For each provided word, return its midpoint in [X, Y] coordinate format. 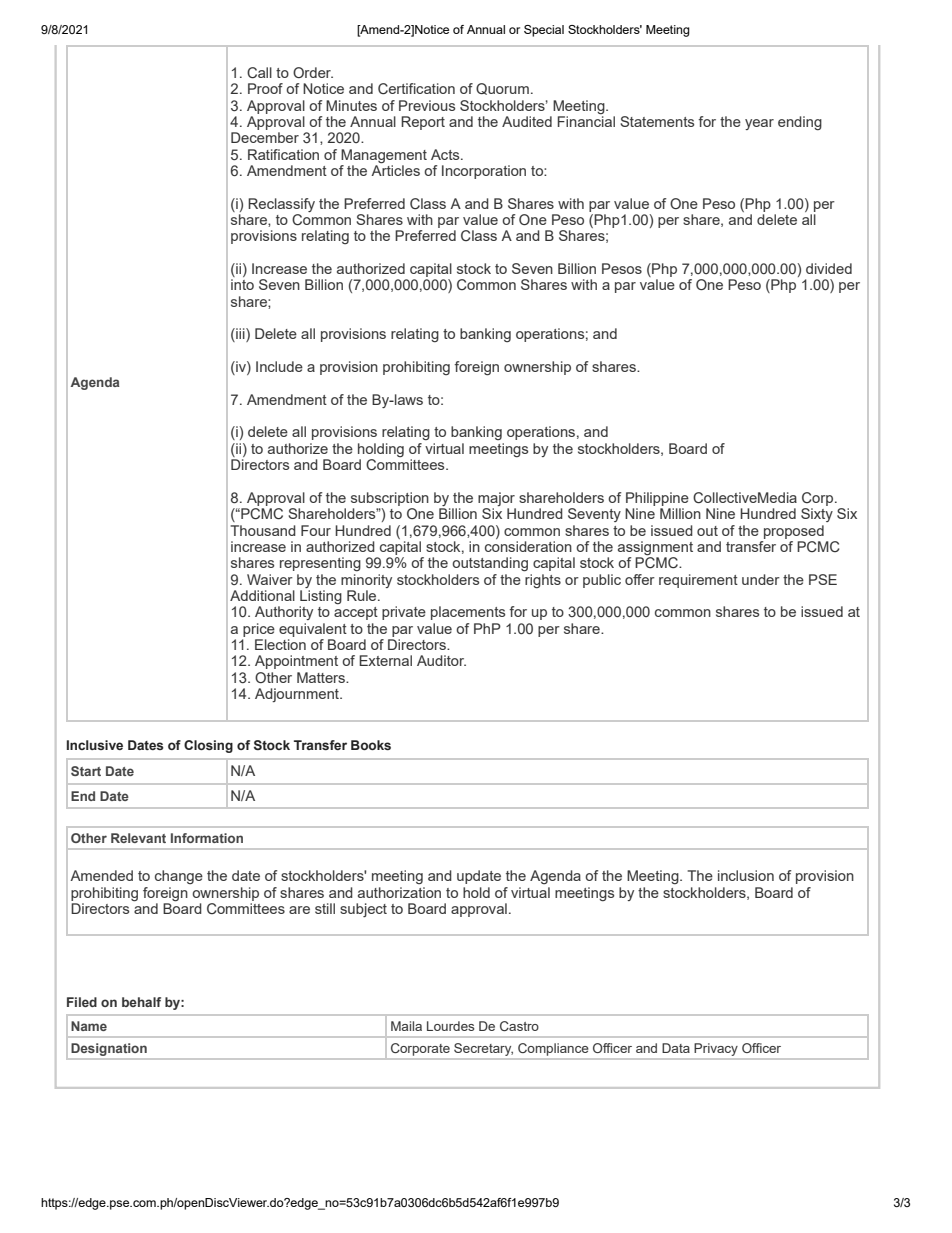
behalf [141, 1002]
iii [240, 335]
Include [279, 366]
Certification [416, 89]
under [761, 579]
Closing [208, 746]
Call [259, 73]
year [759, 124]
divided [829, 268]
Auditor [441, 660]
